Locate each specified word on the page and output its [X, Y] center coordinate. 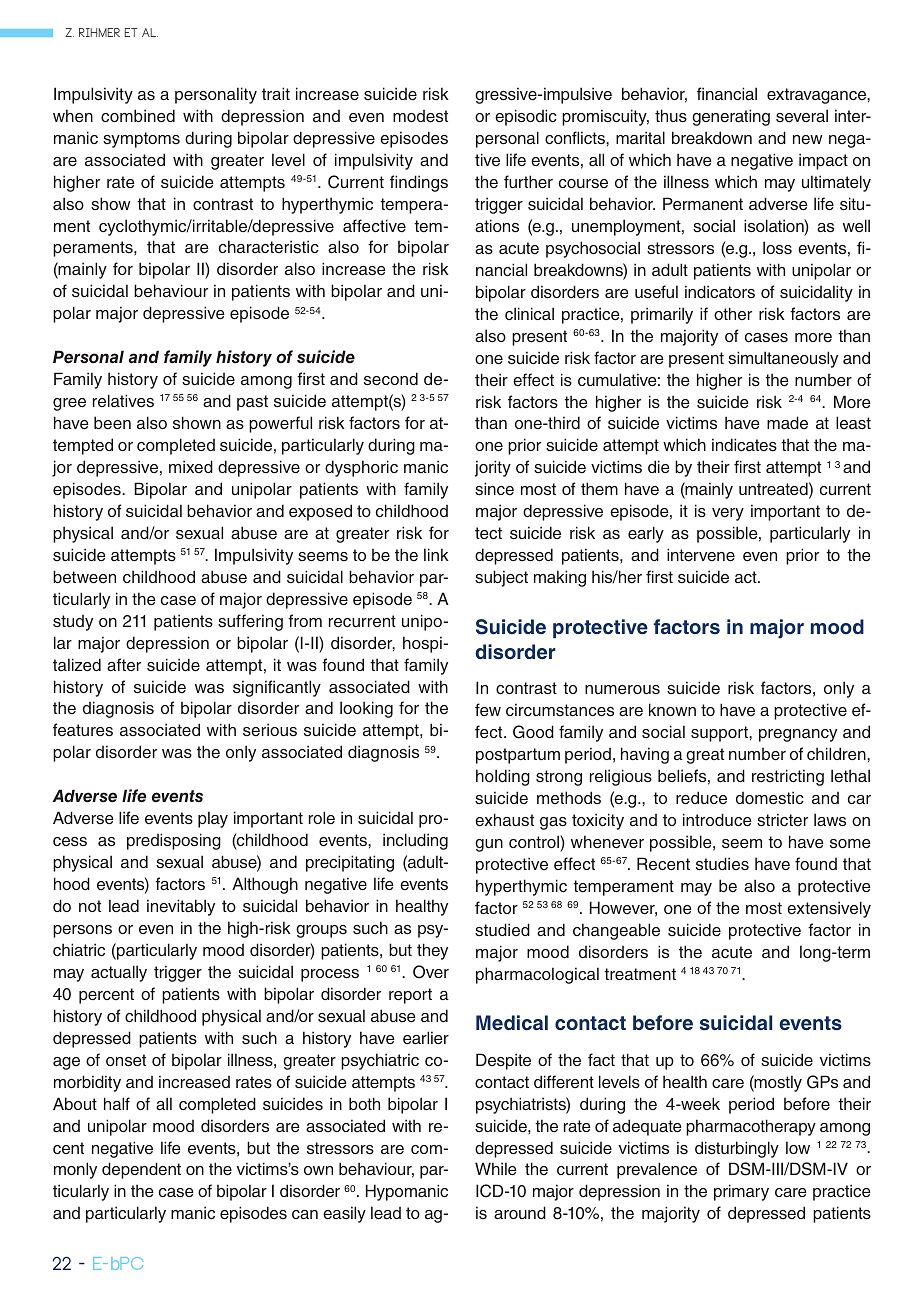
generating [731, 117]
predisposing [174, 841]
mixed [191, 466]
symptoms [141, 140]
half [117, 1103]
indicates [744, 445]
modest [420, 116]
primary [741, 1192]
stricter [782, 819]
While [496, 1169]
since [494, 488]
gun [489, 845]
